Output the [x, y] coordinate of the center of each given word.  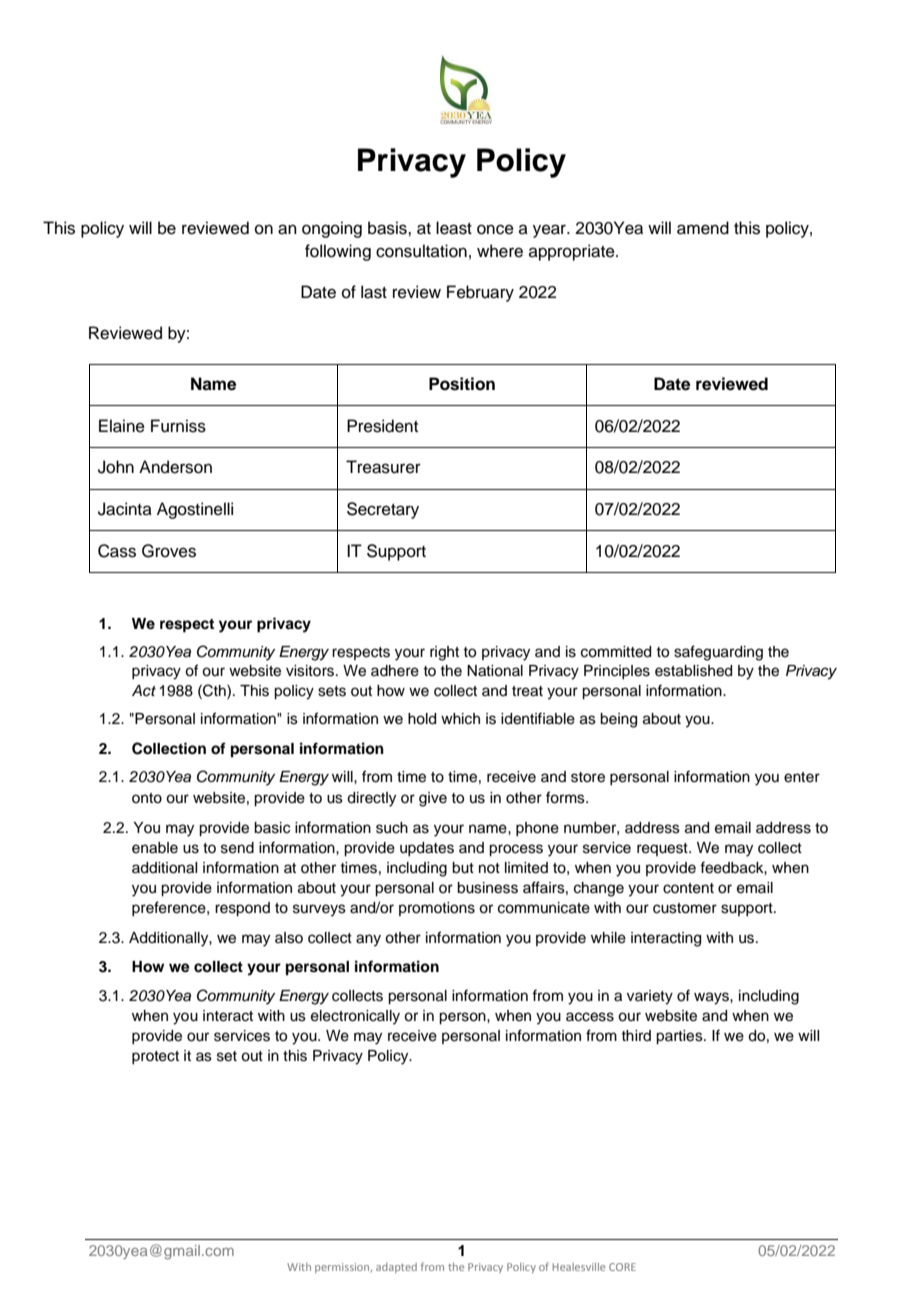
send [237, 848]
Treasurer [383, 467]
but [463, 868]
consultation [421, 251]
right [444, 653]
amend [703, 228]
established [693, 671]
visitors [311, 671]
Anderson [175, 467]
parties [680, 1037]
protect [155, 1057]
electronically [355, 1017]
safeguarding [718, 653]
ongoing [332, 229]
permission [343, 1268]
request [663, 849]
